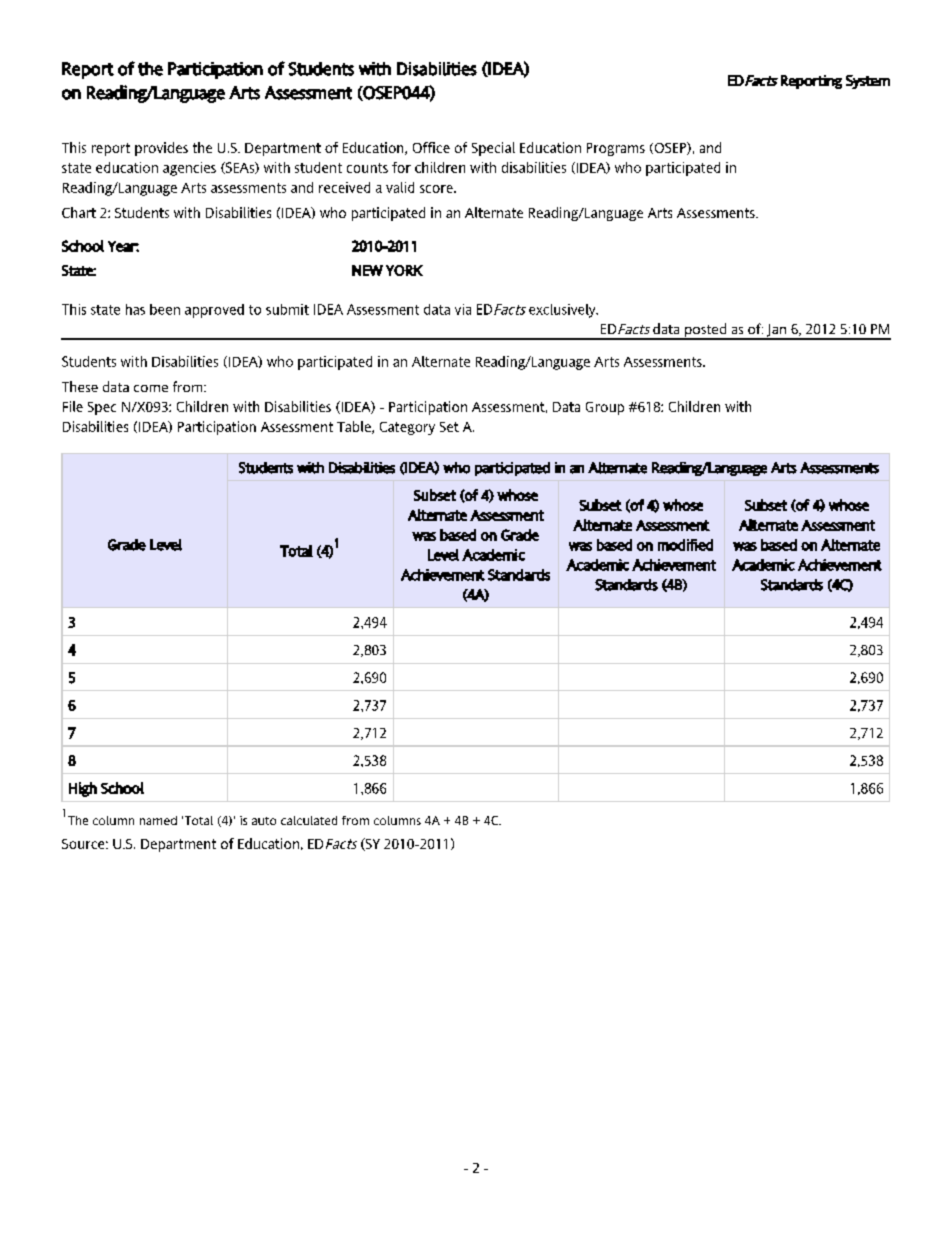  Describe the element at coordinates (407, 428) in the screenshot. I see `Category` at that location.
